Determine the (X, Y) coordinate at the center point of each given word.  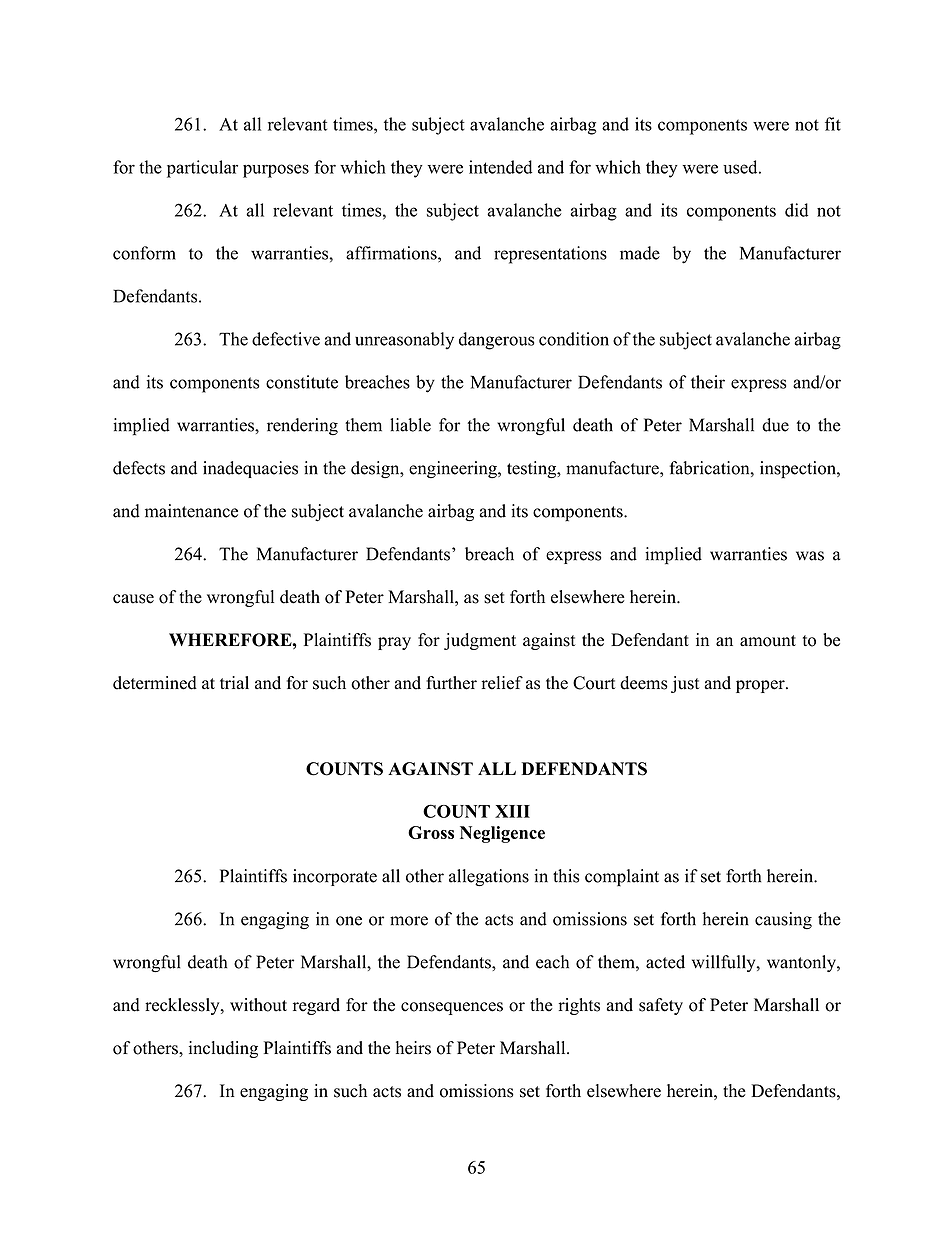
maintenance (191, 511)
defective (286, 339)
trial (234, 682)
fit (833, 124)
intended (500, 167)
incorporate (335, 877)
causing (783, 921)
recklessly (183, 1006)
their (708, 382)
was (810, 556)
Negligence (502, 834)
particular (202, 169)
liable (410, 425)
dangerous (497, 341)
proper (761, 686)
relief (502, 683)
